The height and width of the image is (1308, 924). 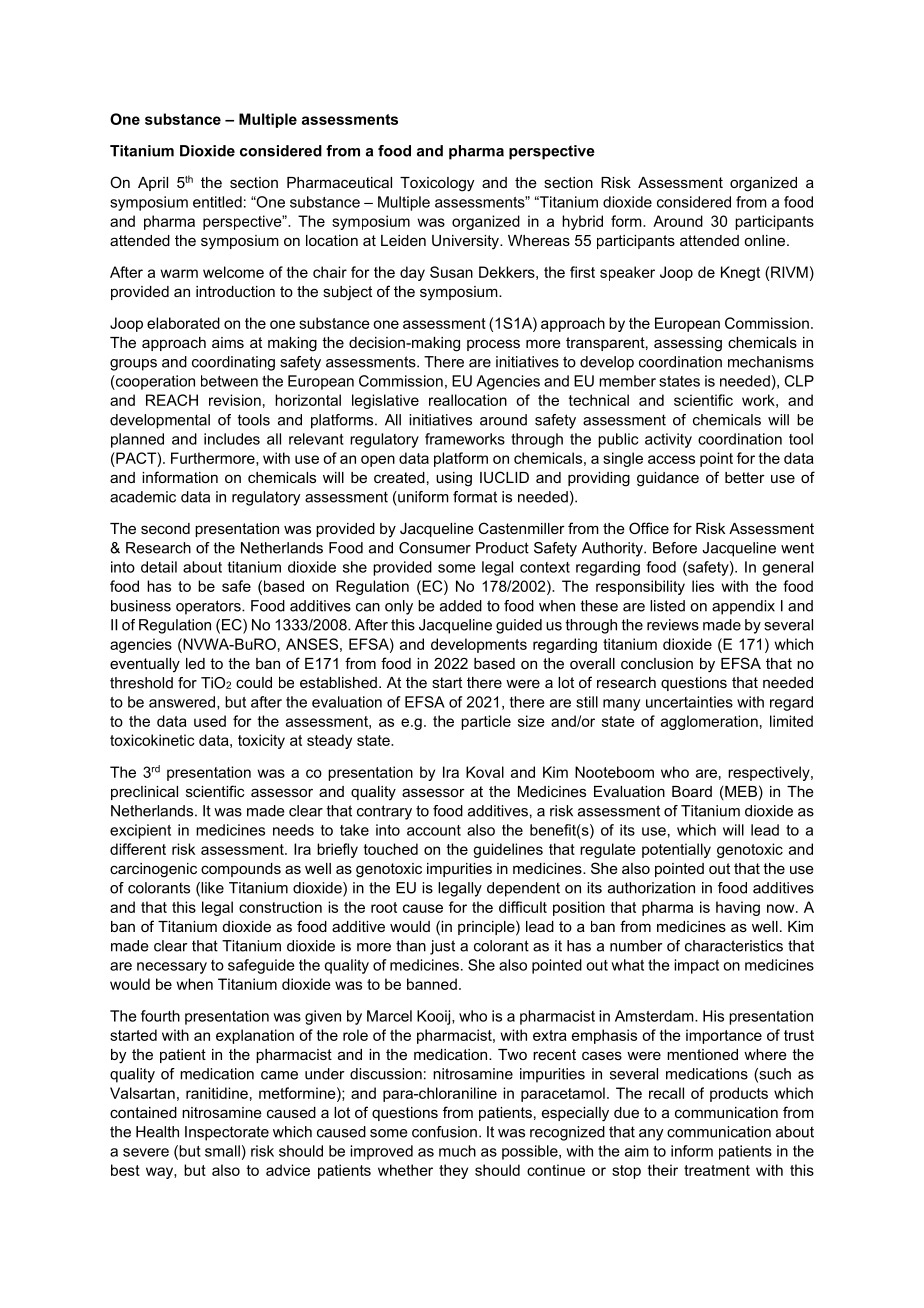 What do you see at coordinates (466, 242) in the image?
I see `University` at bounding box center [466, 242].
